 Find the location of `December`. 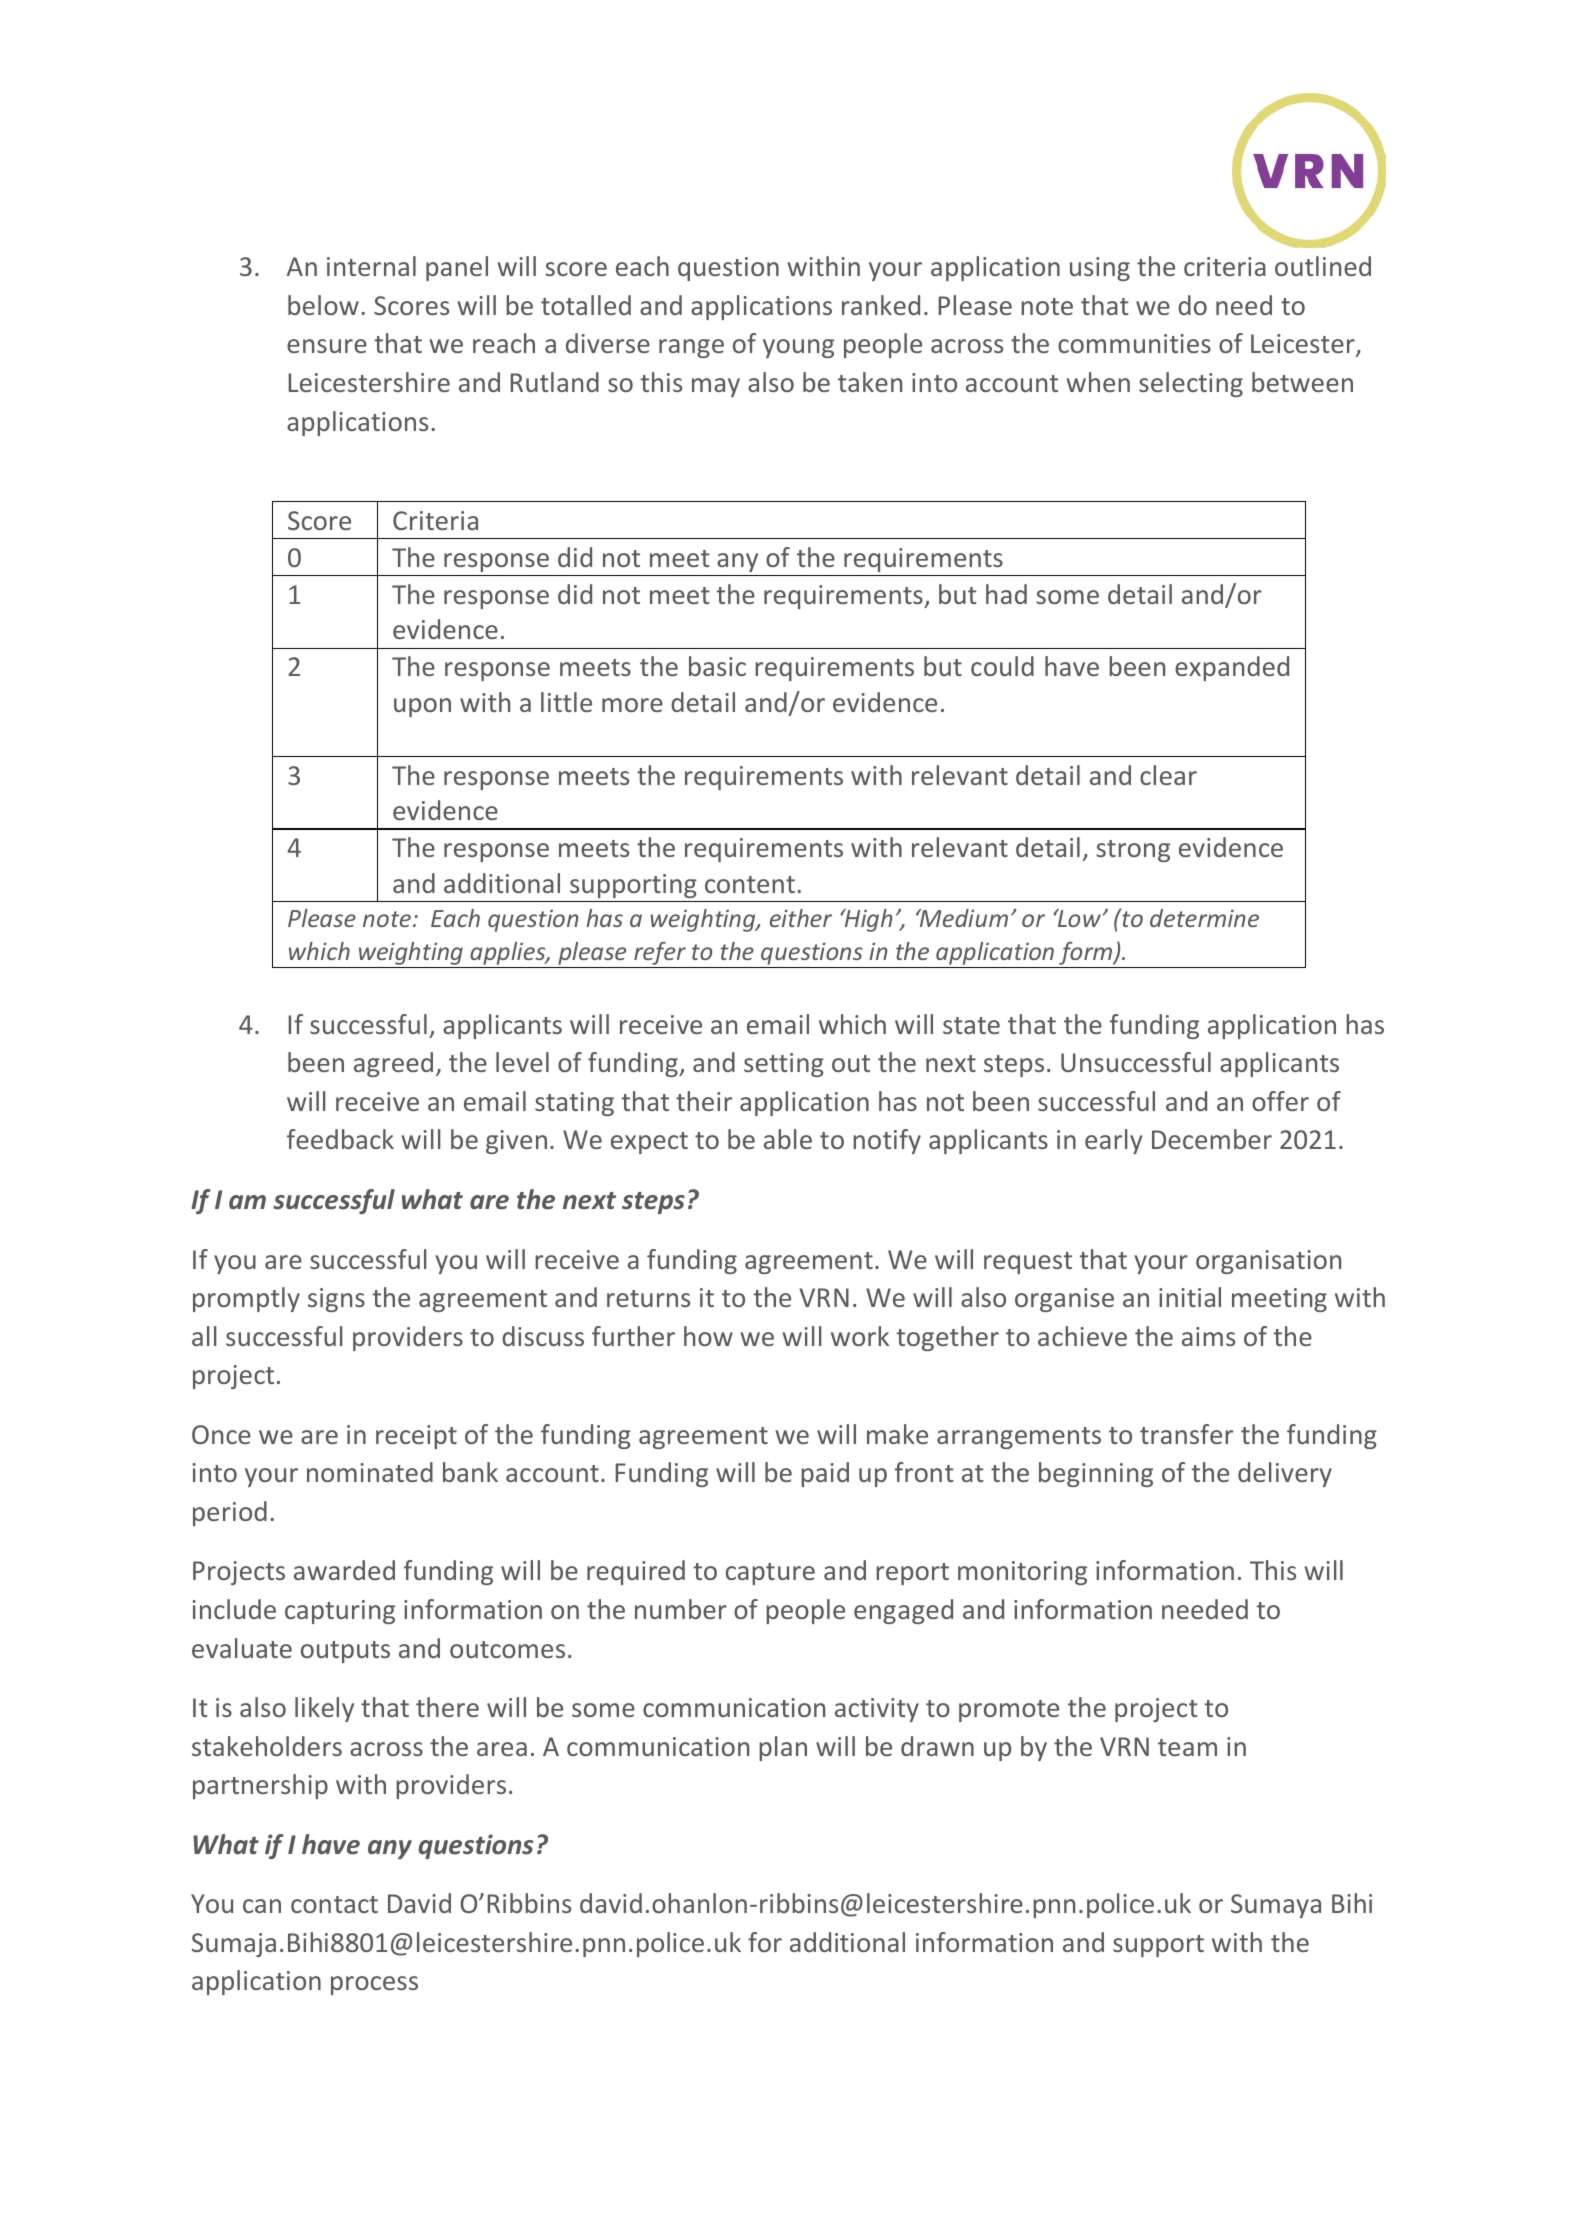

December is located at coordinates (1212, 1139).
